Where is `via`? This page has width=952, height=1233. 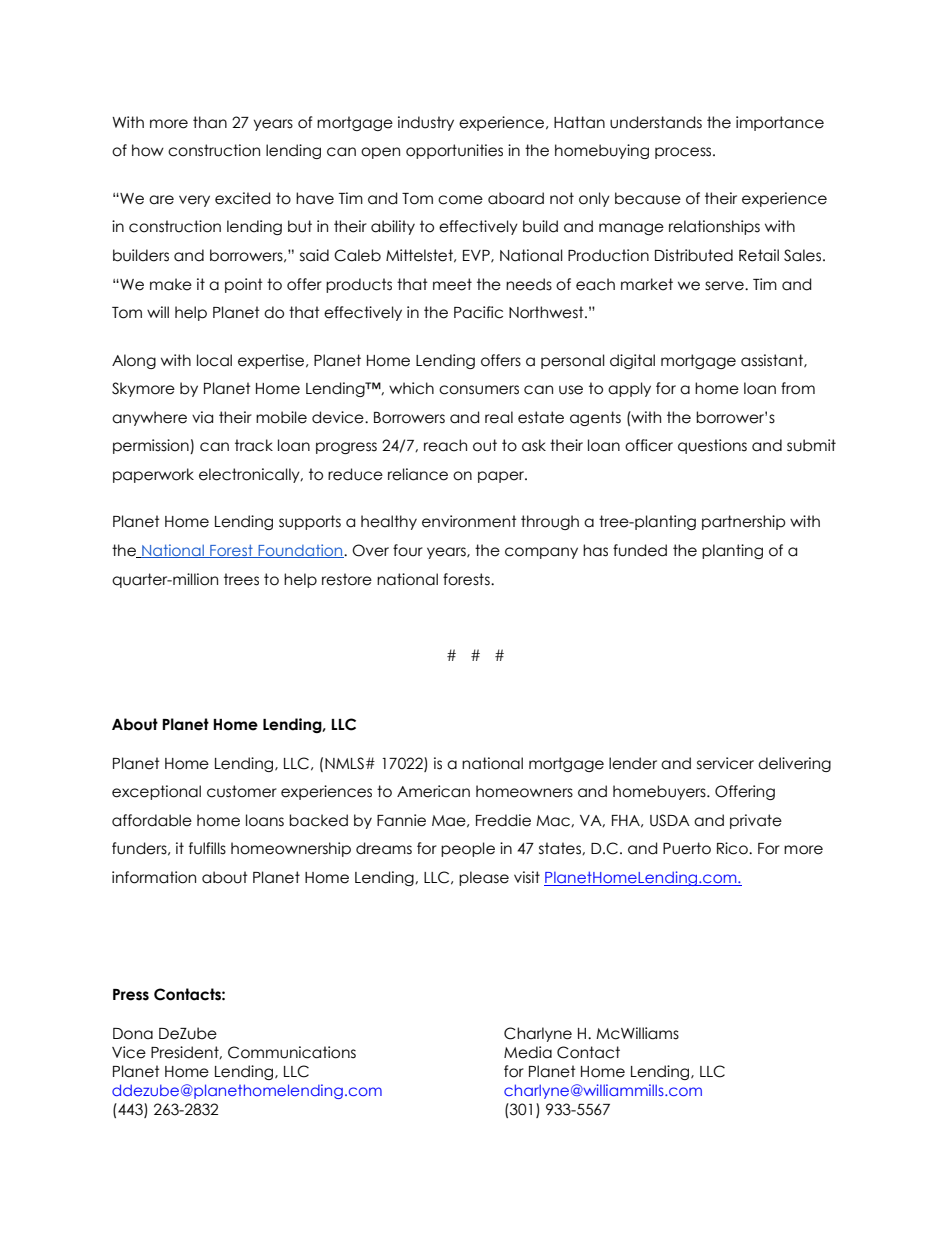
via is located at coordinates (202, 417).
